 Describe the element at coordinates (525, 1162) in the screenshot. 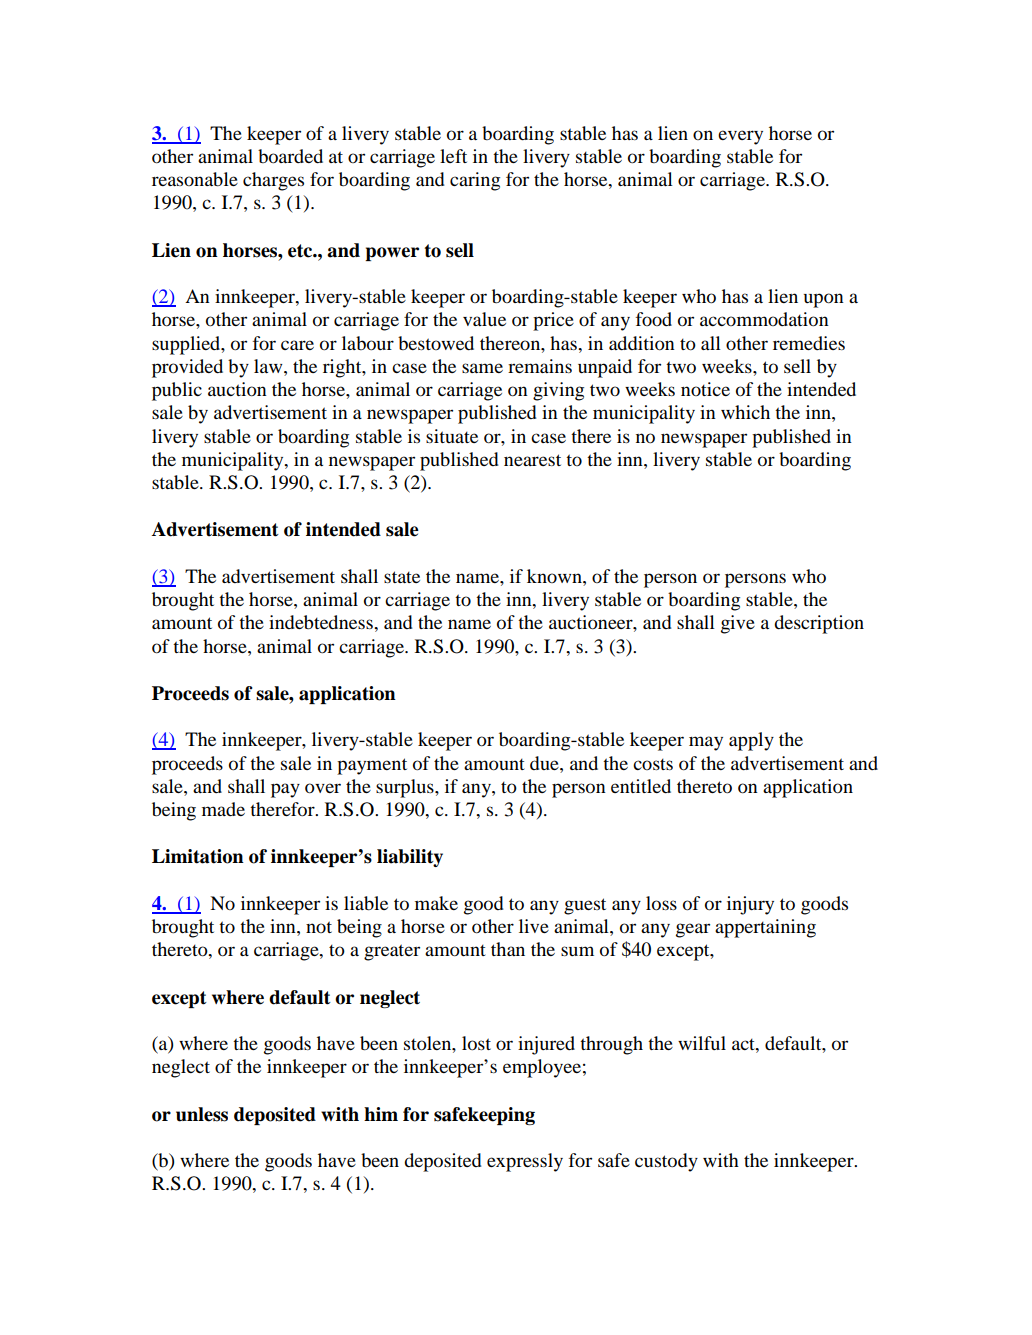

I see `expressly` at that location.
